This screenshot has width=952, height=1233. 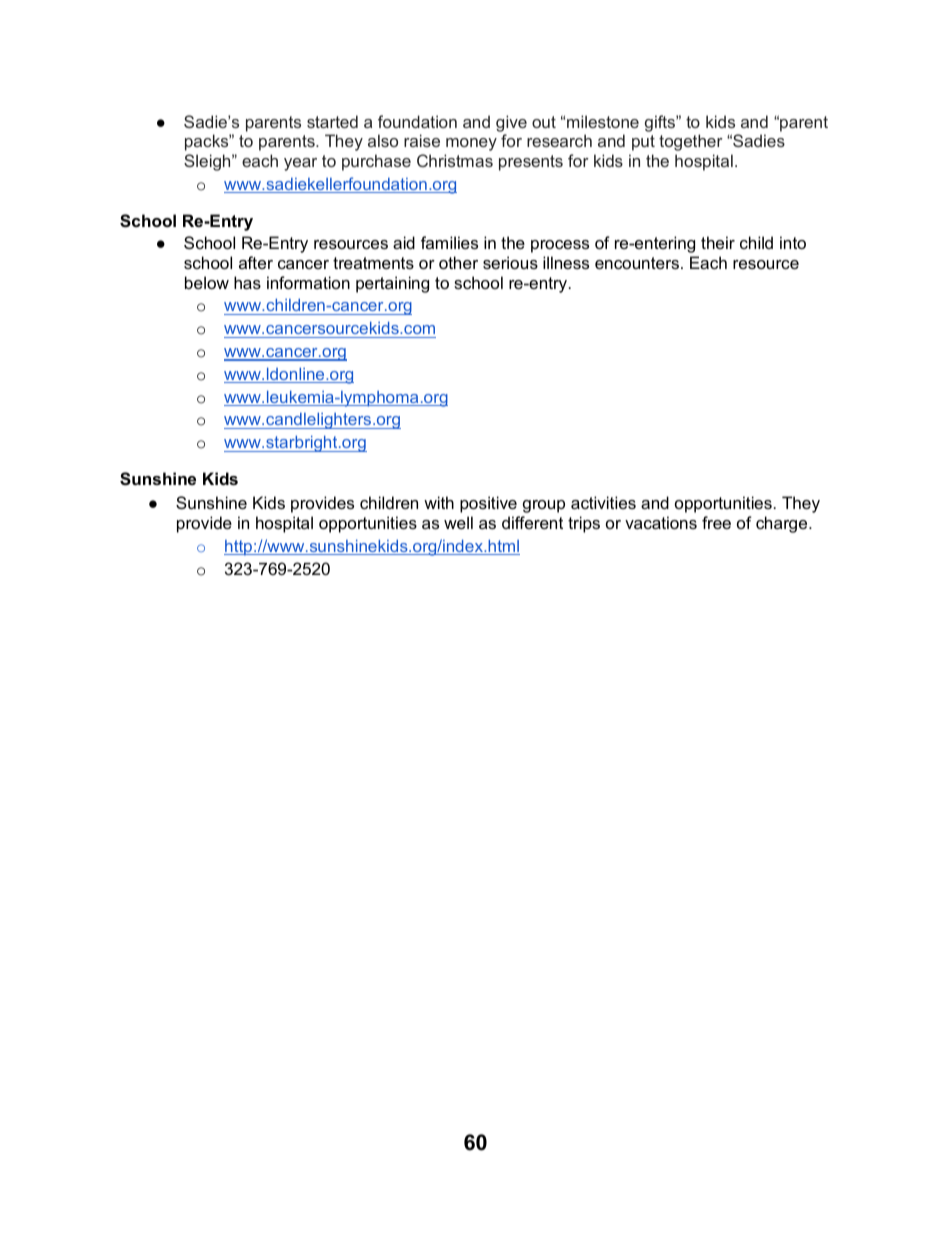 I want to click on encounters, so click(x=637, y=263).
